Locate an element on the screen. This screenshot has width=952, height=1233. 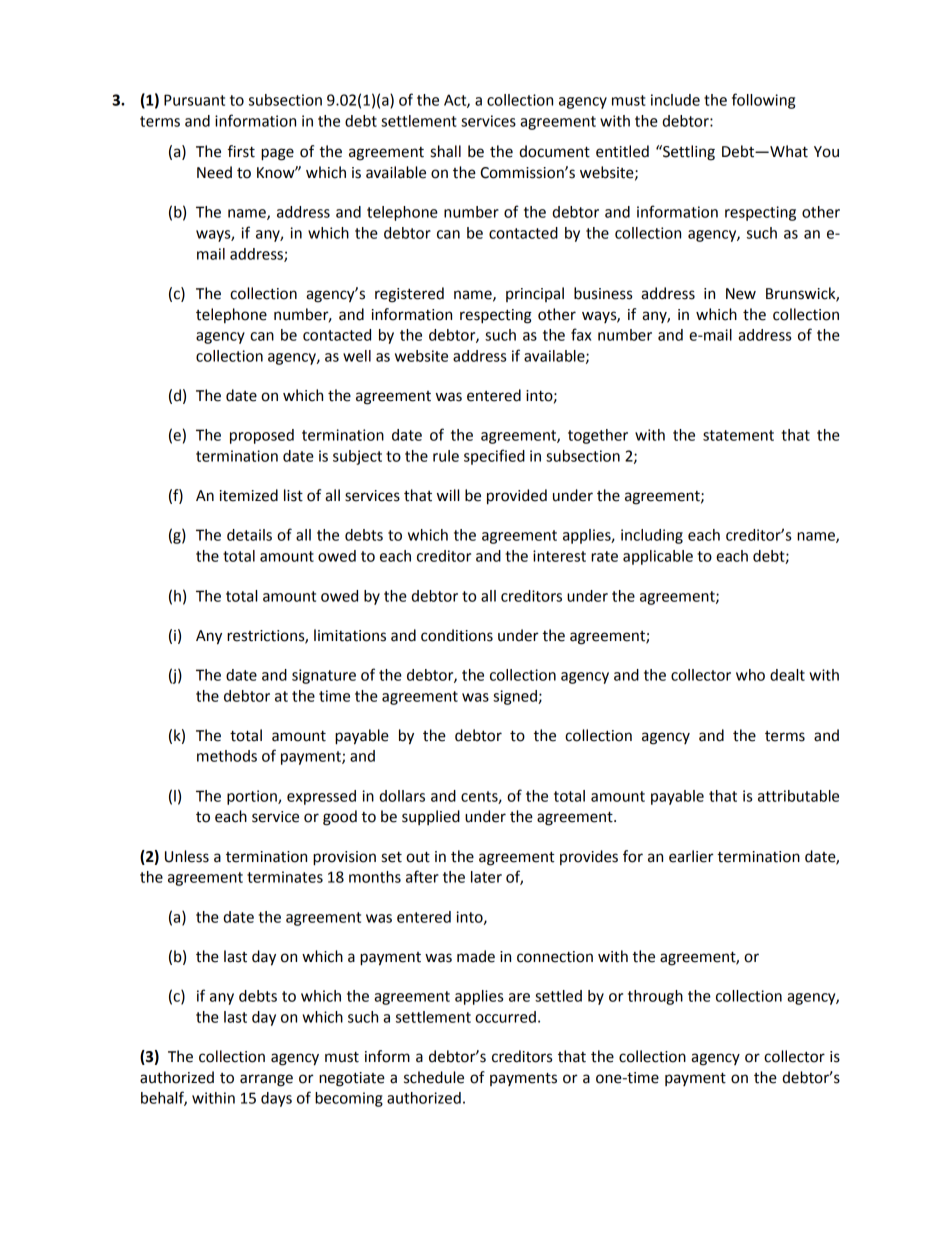
occurred is located at coordinates (505, 1017).
